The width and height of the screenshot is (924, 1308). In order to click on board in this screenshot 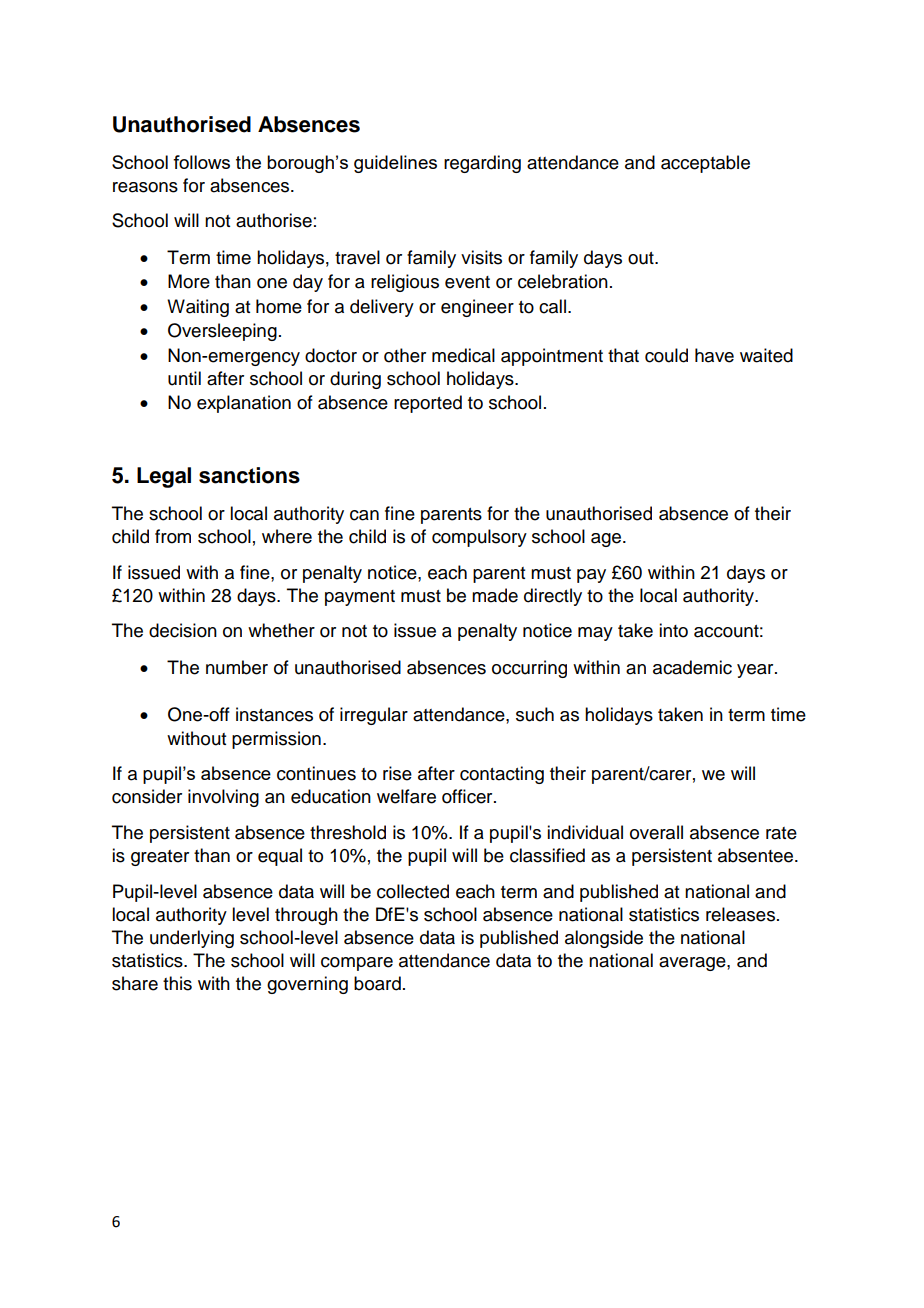, I will do `click(377, 983)`.
